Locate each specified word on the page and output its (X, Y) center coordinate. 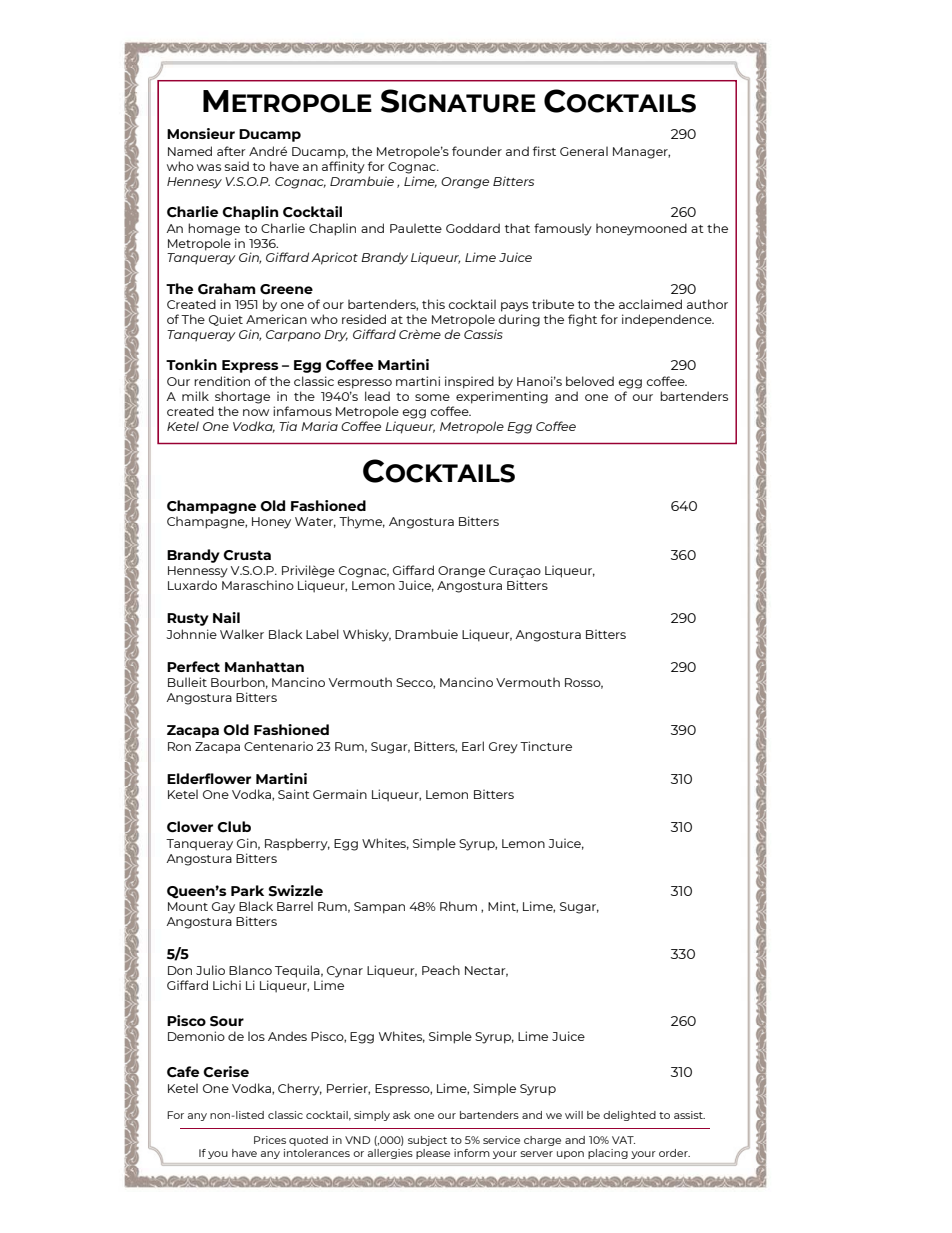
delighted (629, 1116)
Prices (270, 1140)
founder (477, 151)
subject (427, 1141)
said (237, 166)
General (584, 151)
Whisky (367, 635)
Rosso (584, 683)
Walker (242, 634)
